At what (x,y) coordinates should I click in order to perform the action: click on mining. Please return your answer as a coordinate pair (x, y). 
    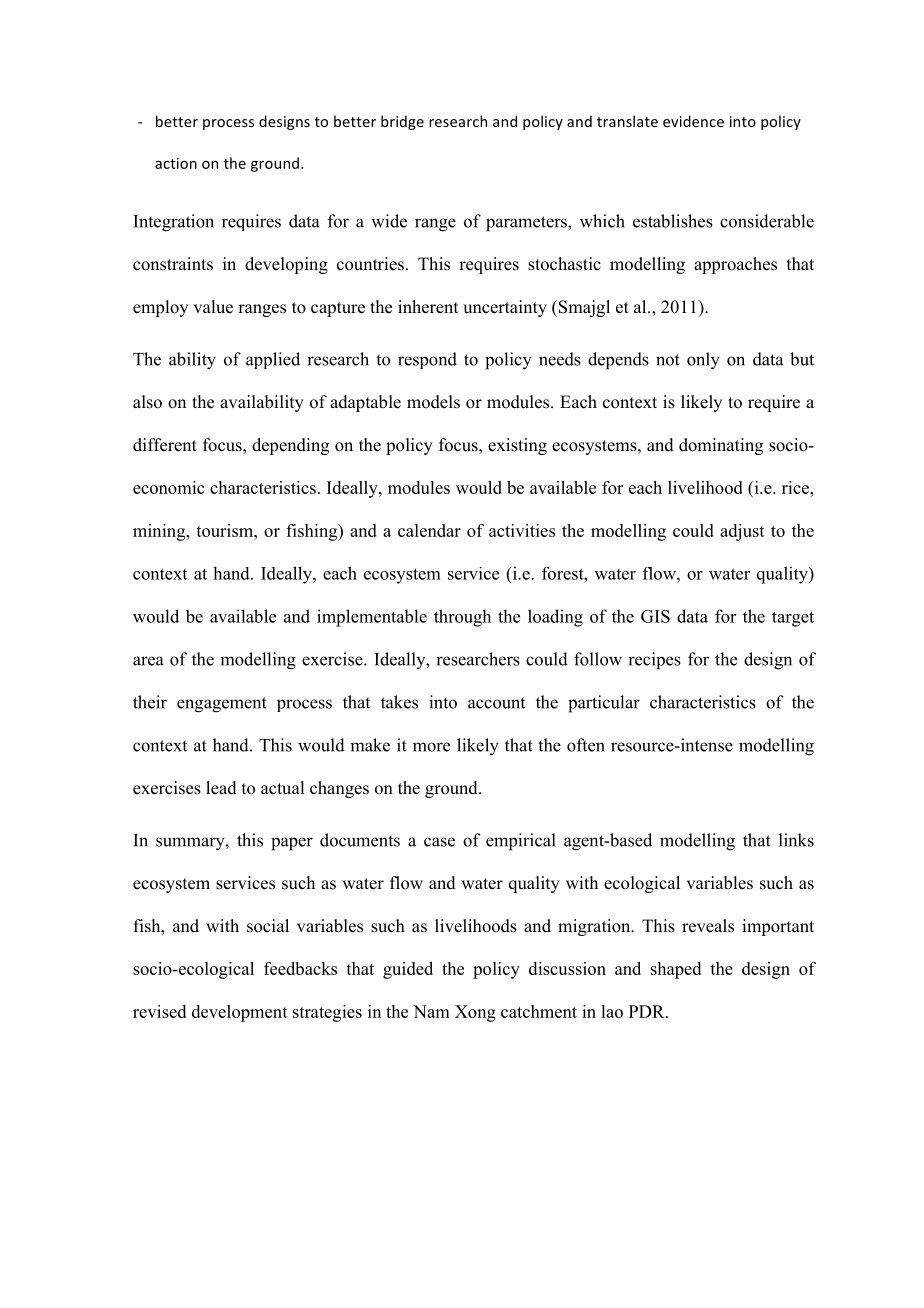
    Looking at the image, I should click on (160, 532).
